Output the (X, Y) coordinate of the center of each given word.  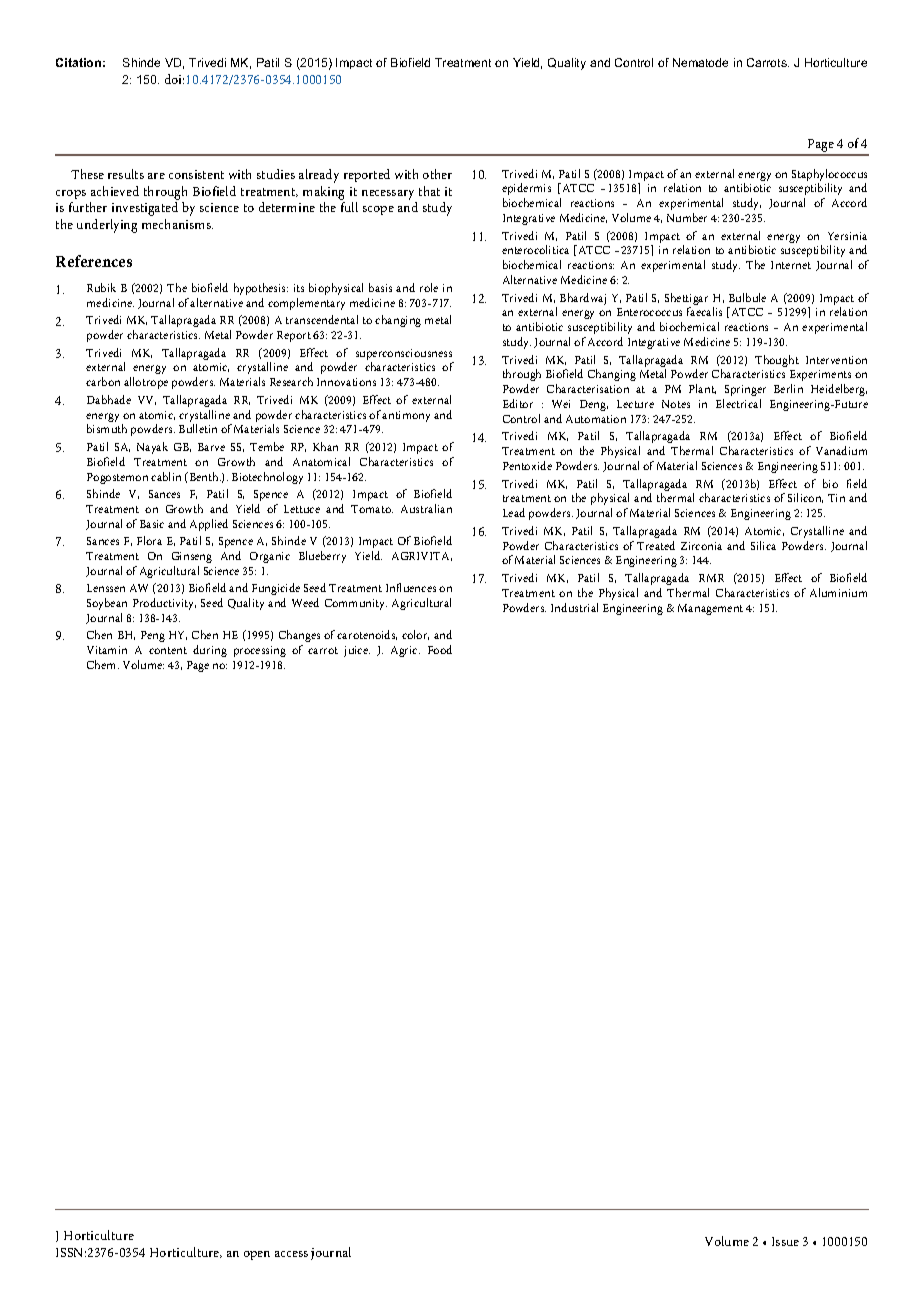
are (156, 176)
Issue (785, 1241)
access (291, 1254)
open (257, 1255)
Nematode (700, 62)
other (437, 174)
